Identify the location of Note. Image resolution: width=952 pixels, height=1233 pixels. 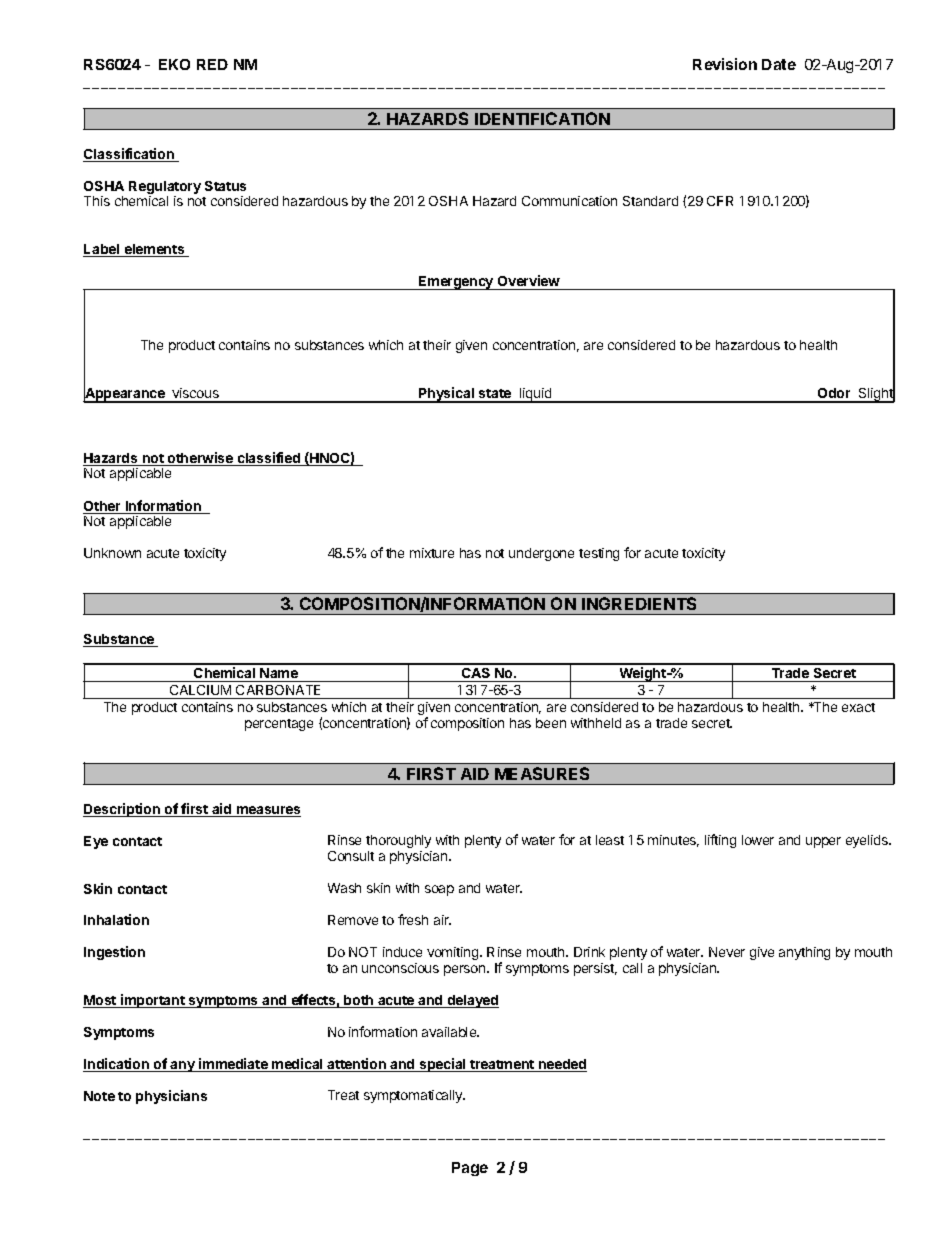
(99, 1096).
